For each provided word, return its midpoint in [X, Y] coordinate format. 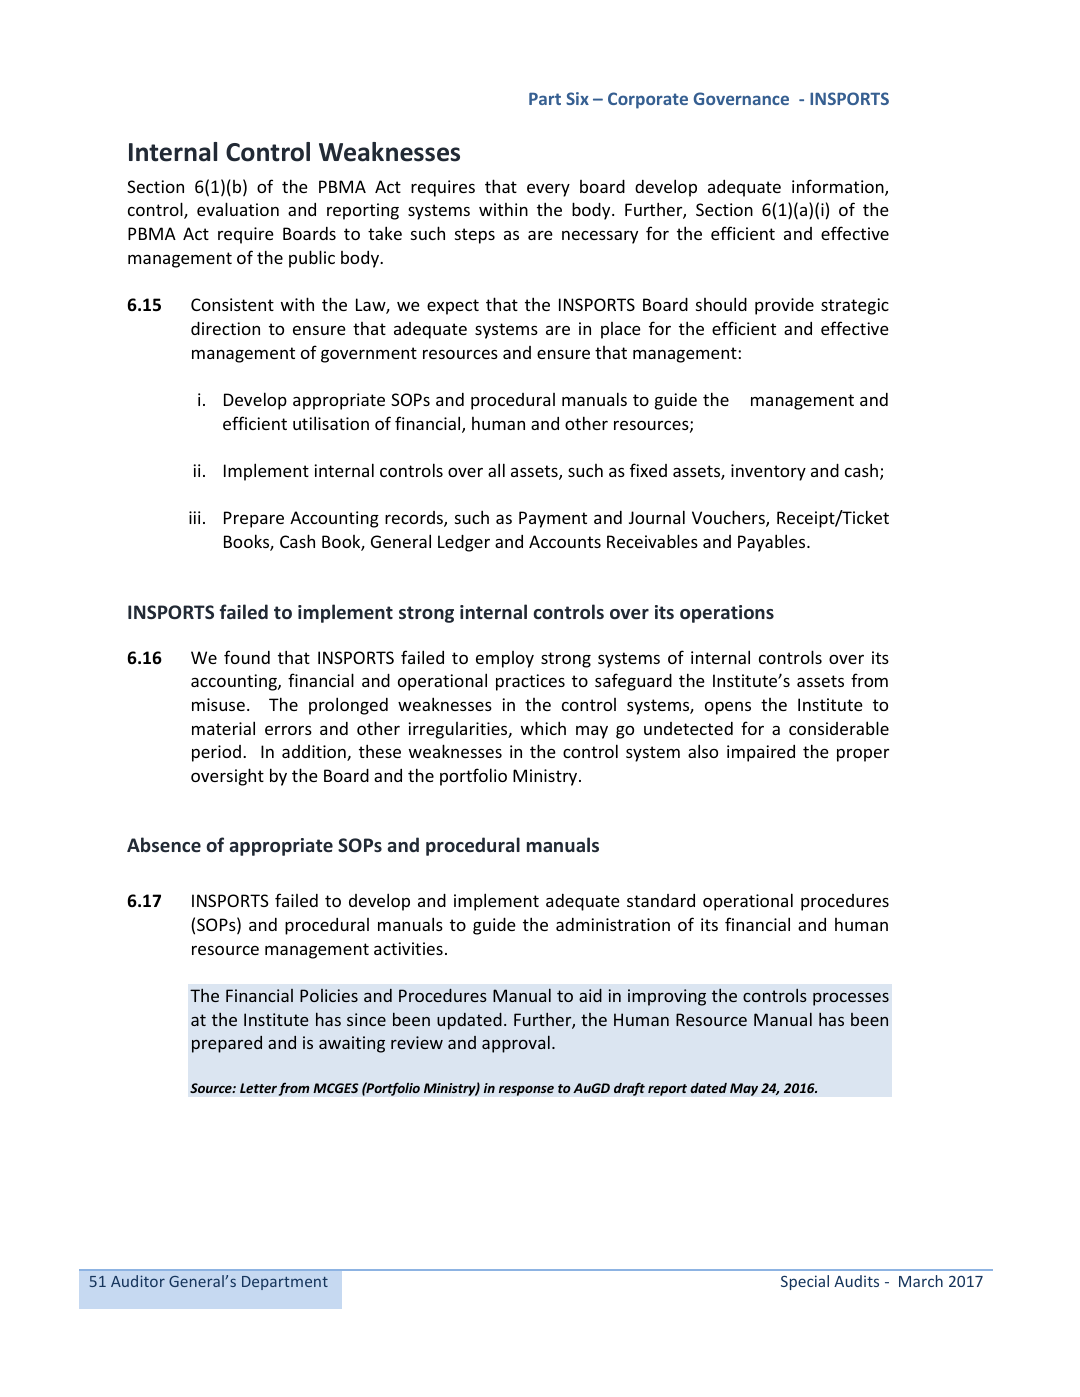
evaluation [238, 209]
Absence [164, 844]
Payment [553, 519]
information [839, 187]
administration [613, 924]
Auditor [138, 1281]
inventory [768, 472]
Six [577, 98]
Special [805, 1282]
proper [863, 755]
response [526, 1090]
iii [194, 517]
